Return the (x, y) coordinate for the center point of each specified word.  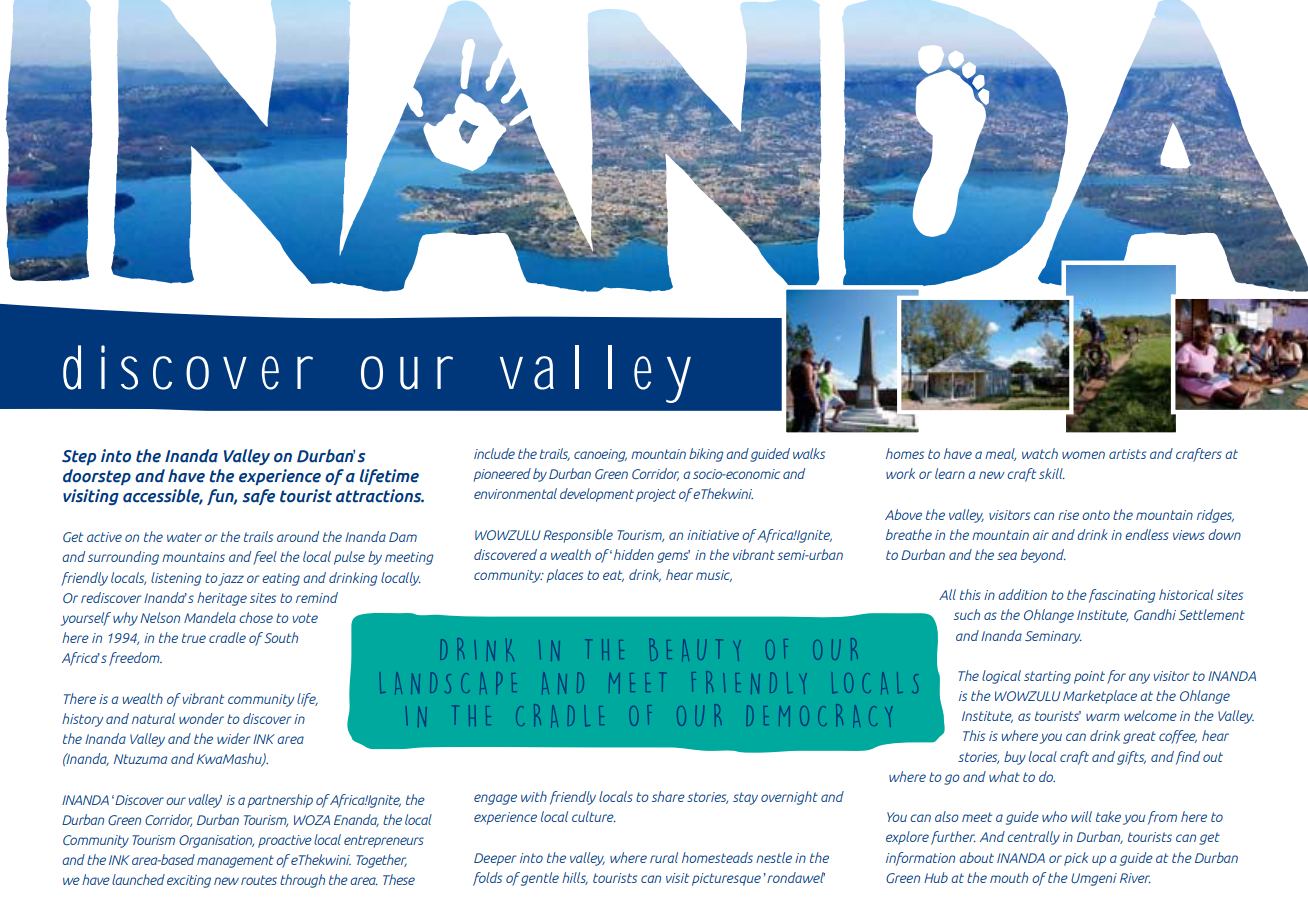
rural (664, 857)
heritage (222, 599)
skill (1052, 473)
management (235, 861)
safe (258, 497)
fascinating (1122, 596)
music (714, 576)
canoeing (600, 455)
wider (234, 738)
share (668, 796)
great (1139, 737)
